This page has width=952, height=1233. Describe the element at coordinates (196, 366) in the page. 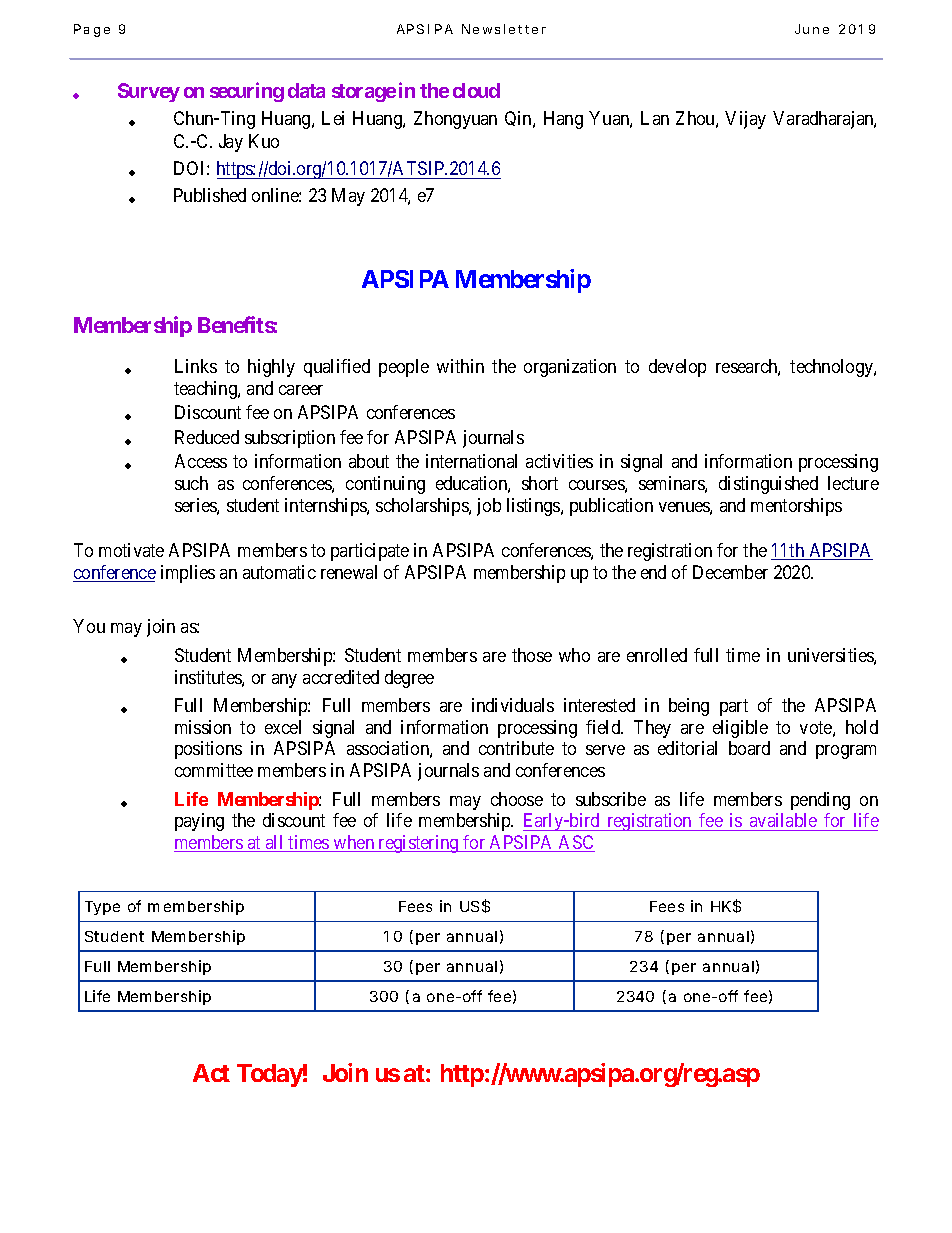

I see `Links` at that location.
